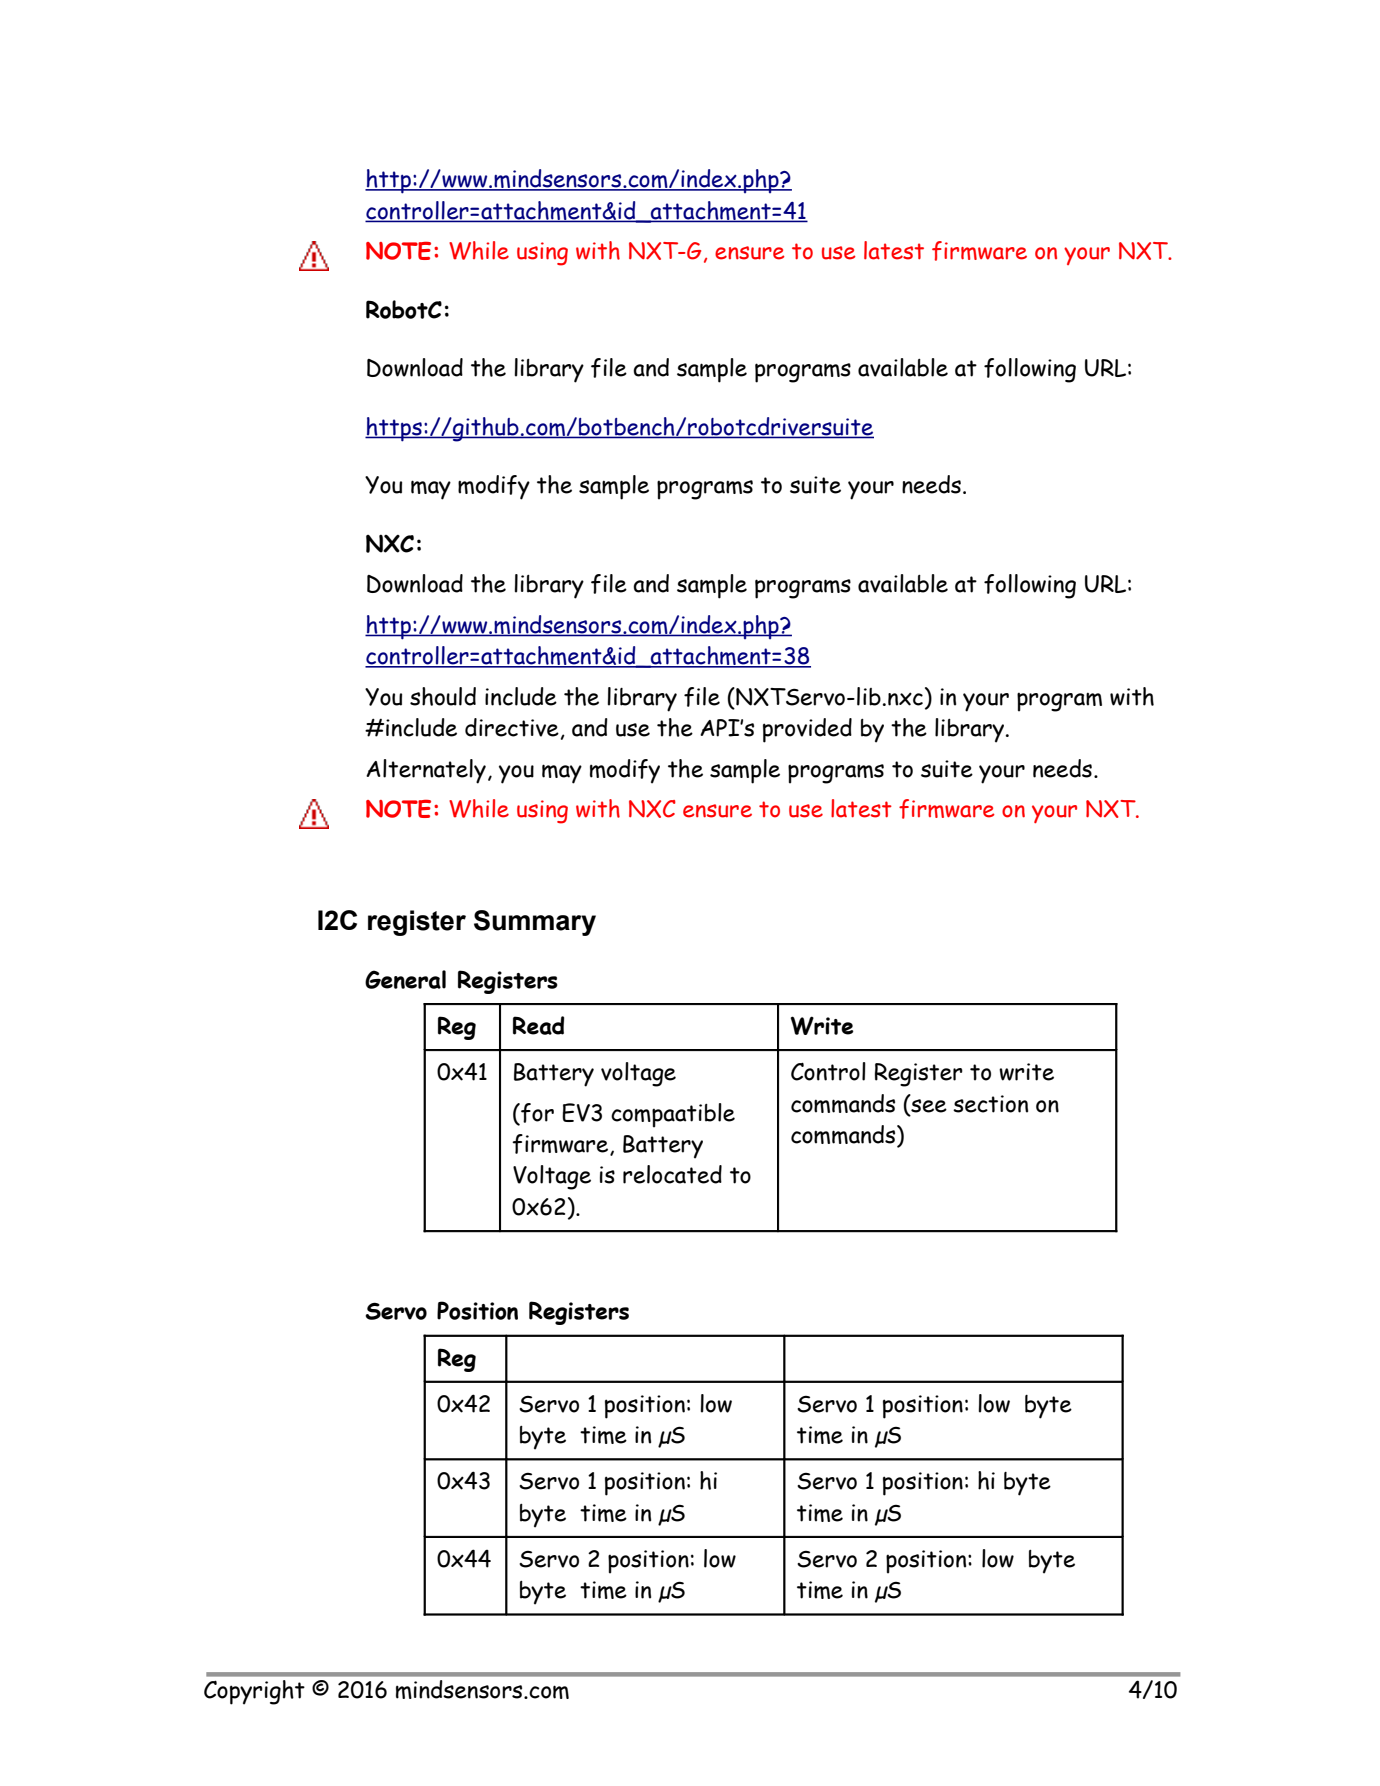 The height and width of the screenshot is (1786, 1380). Describe the element at coordinates (928, 1105) in the screenshot. I see `see` at that location.
